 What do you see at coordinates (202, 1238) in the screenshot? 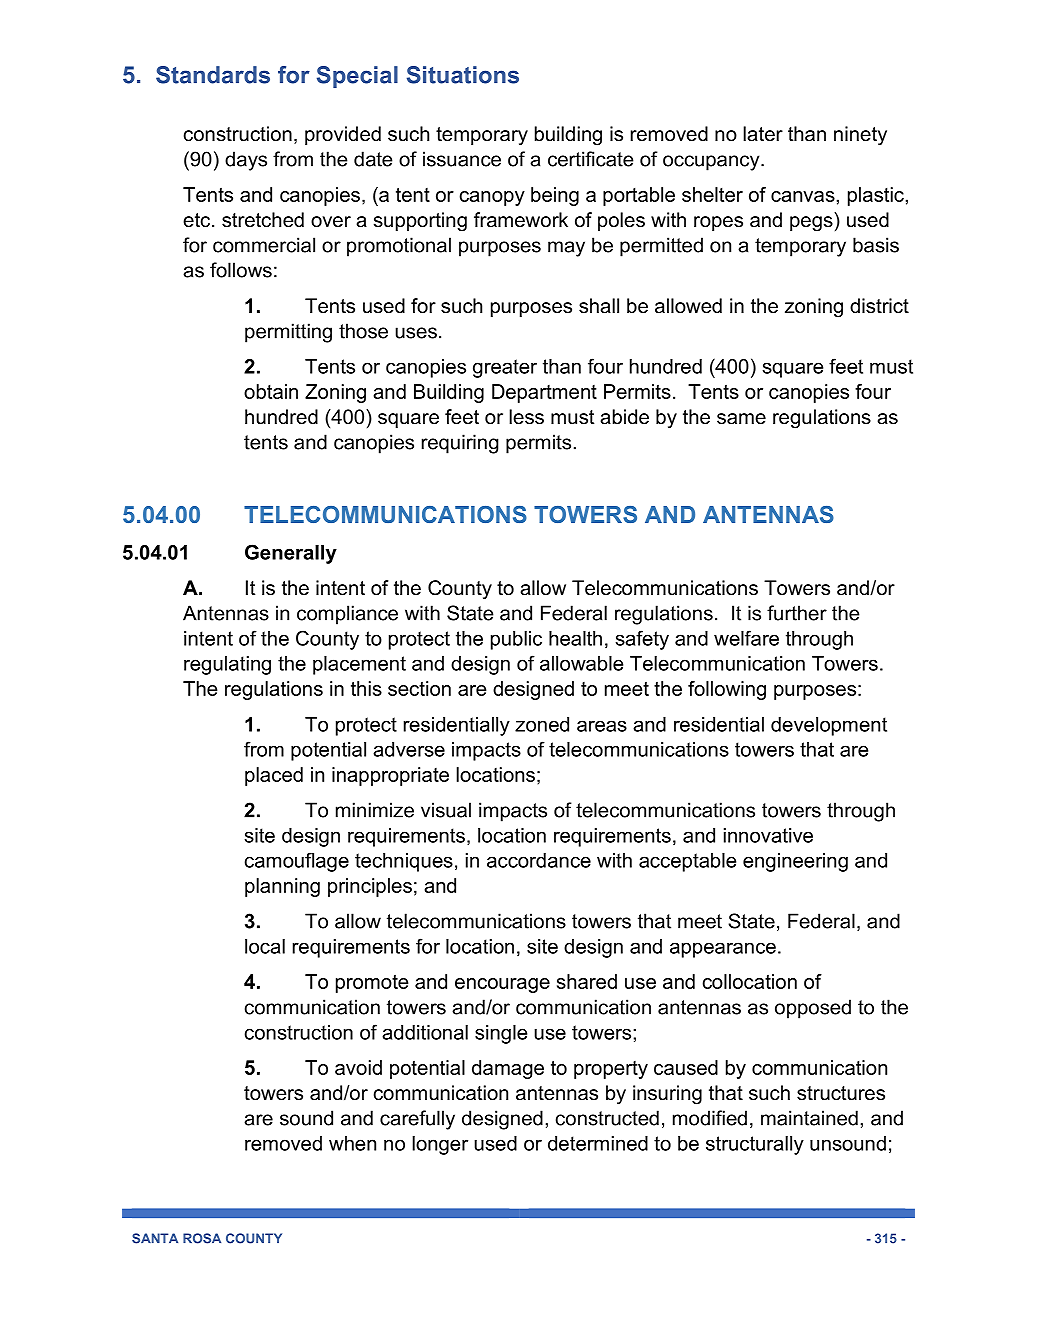
I see `ROSA` at bounding box center [202, 1238].
